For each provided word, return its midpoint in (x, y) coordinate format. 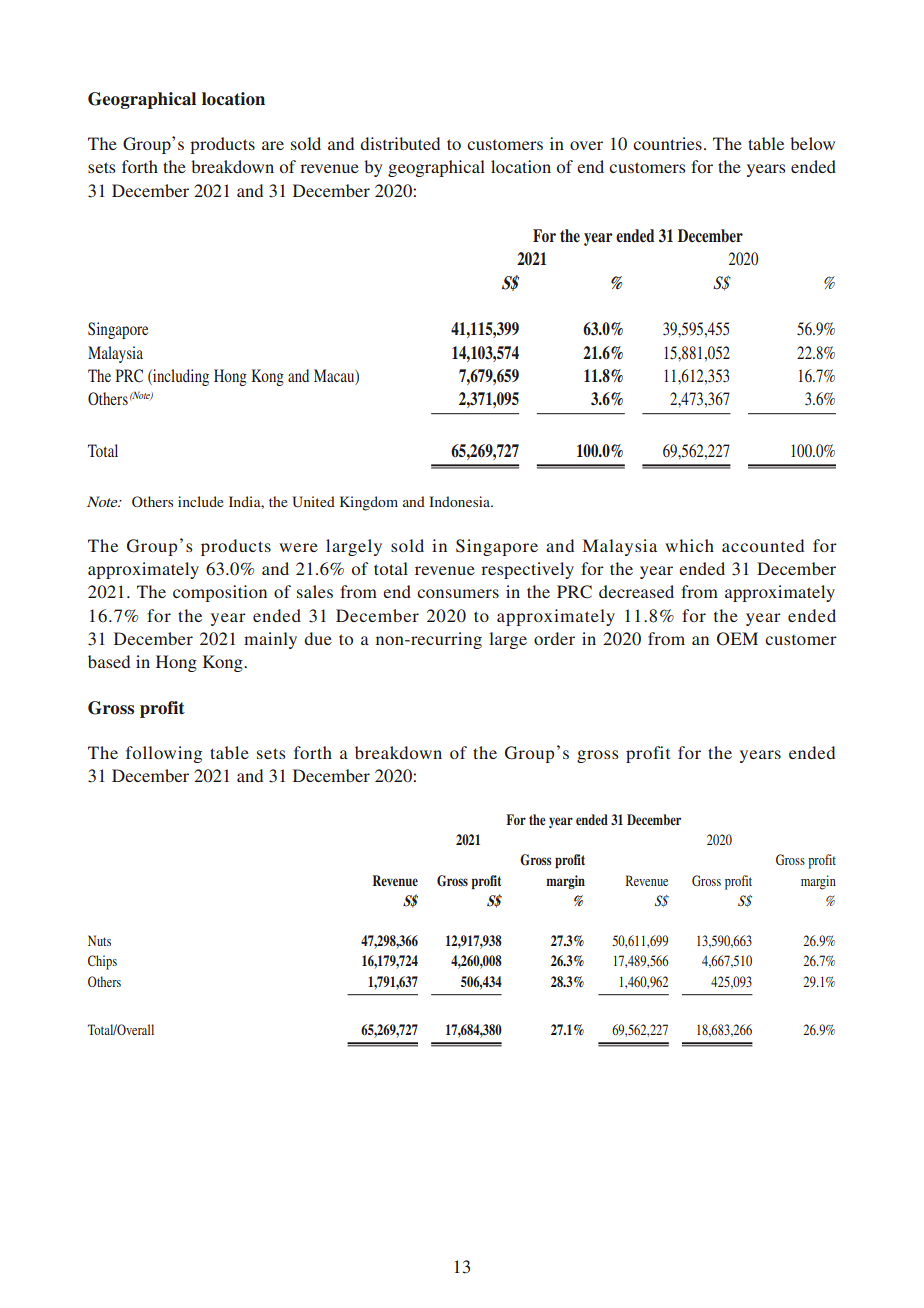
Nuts (99, 940)
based (109, 661)
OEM (737, 639)
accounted (763, 545)
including (180, 377)
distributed (400, 143)
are (273, 145)
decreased (636, 591)
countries (667, 143)
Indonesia (461, 501)
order (554, 638)
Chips (102, 962)
